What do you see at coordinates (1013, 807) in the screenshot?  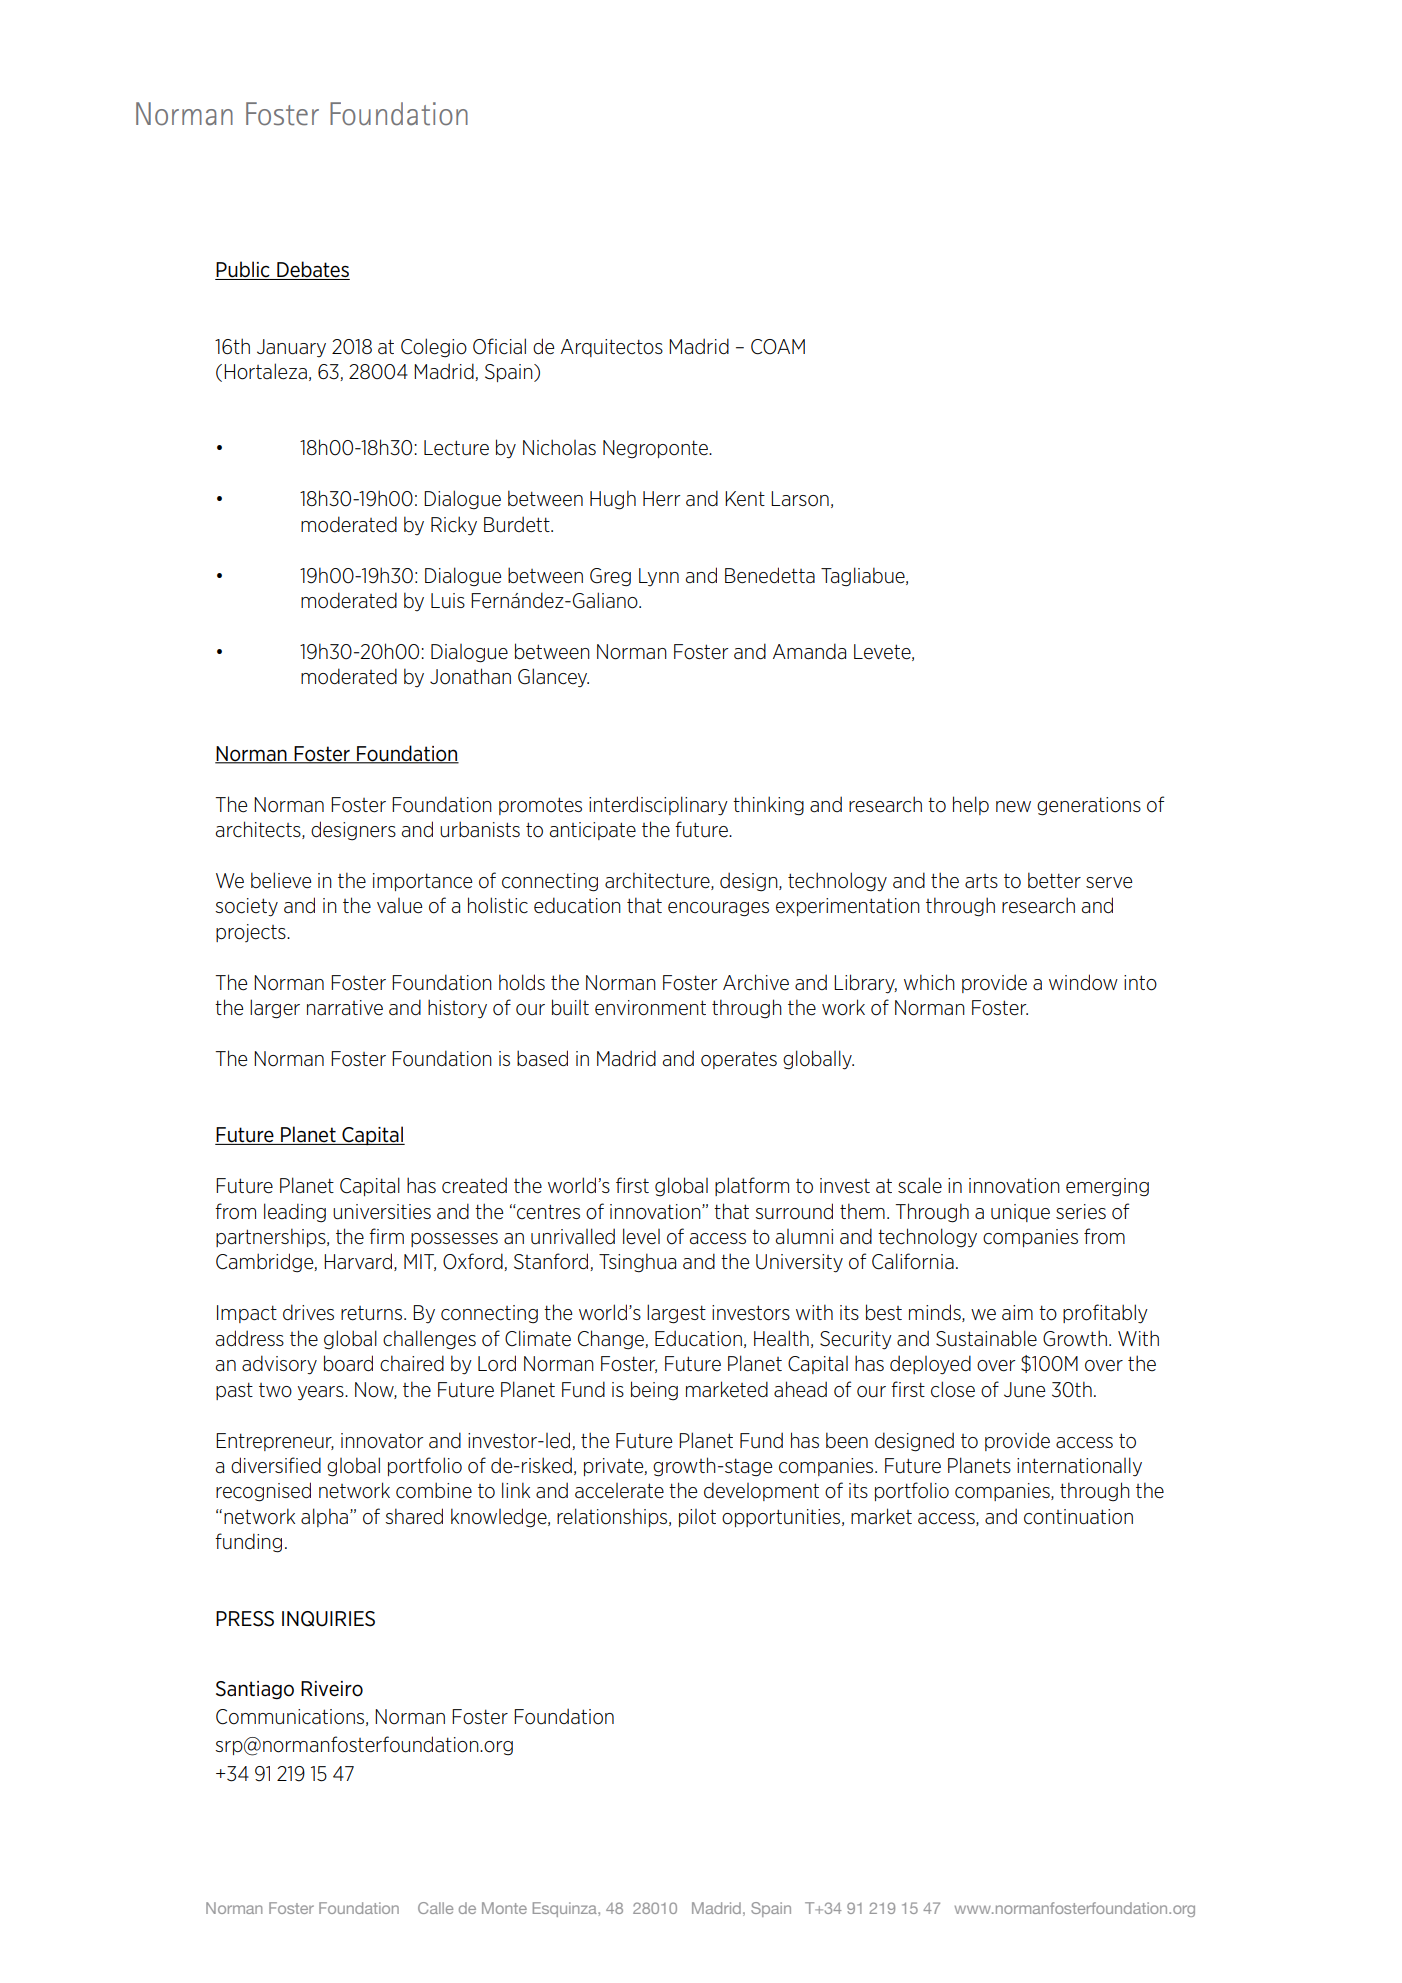 I see `new` at bounding box center [1013, 807].
